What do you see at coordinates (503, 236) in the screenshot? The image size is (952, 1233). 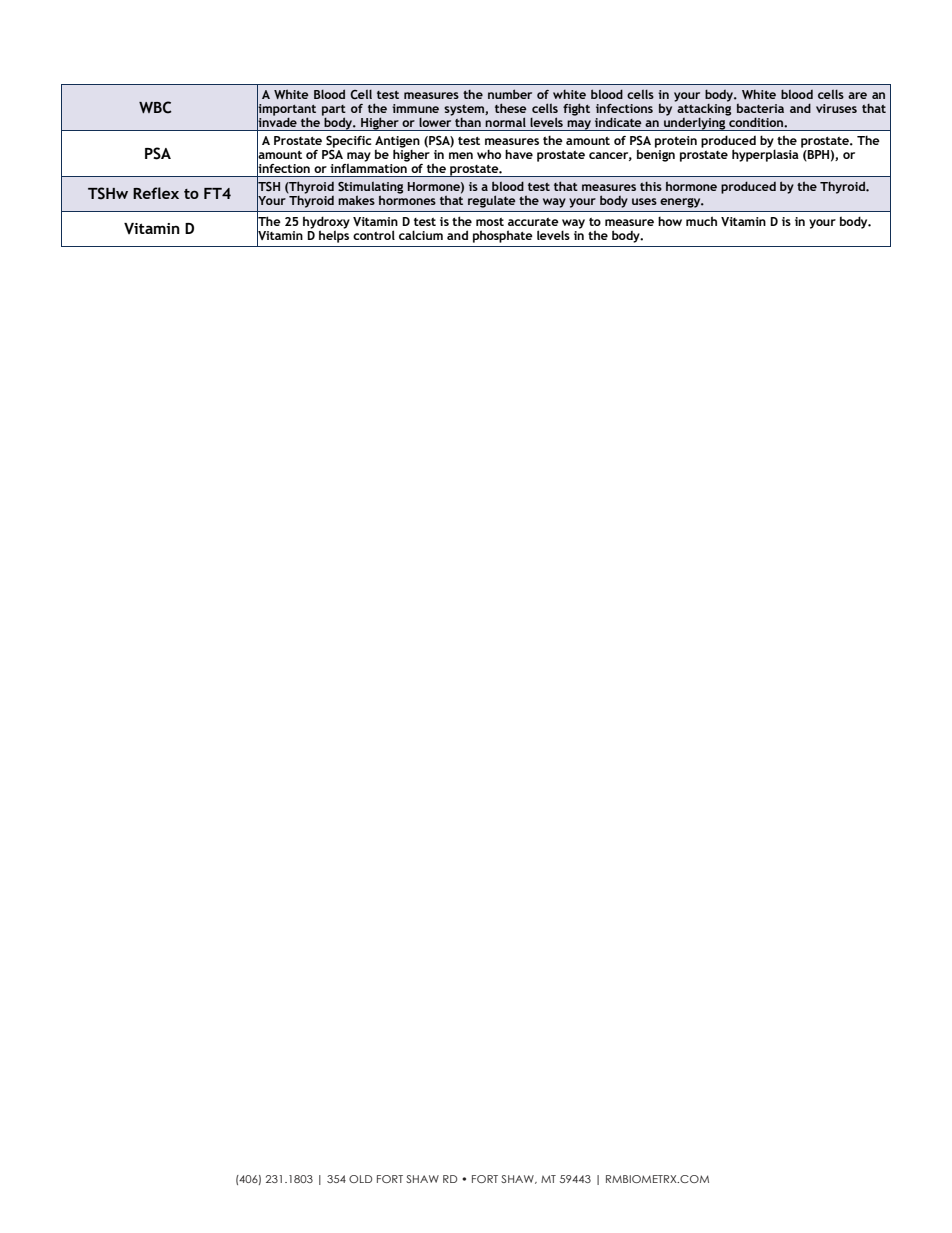 I see `phosphate` at bounding box center [503, 236].
